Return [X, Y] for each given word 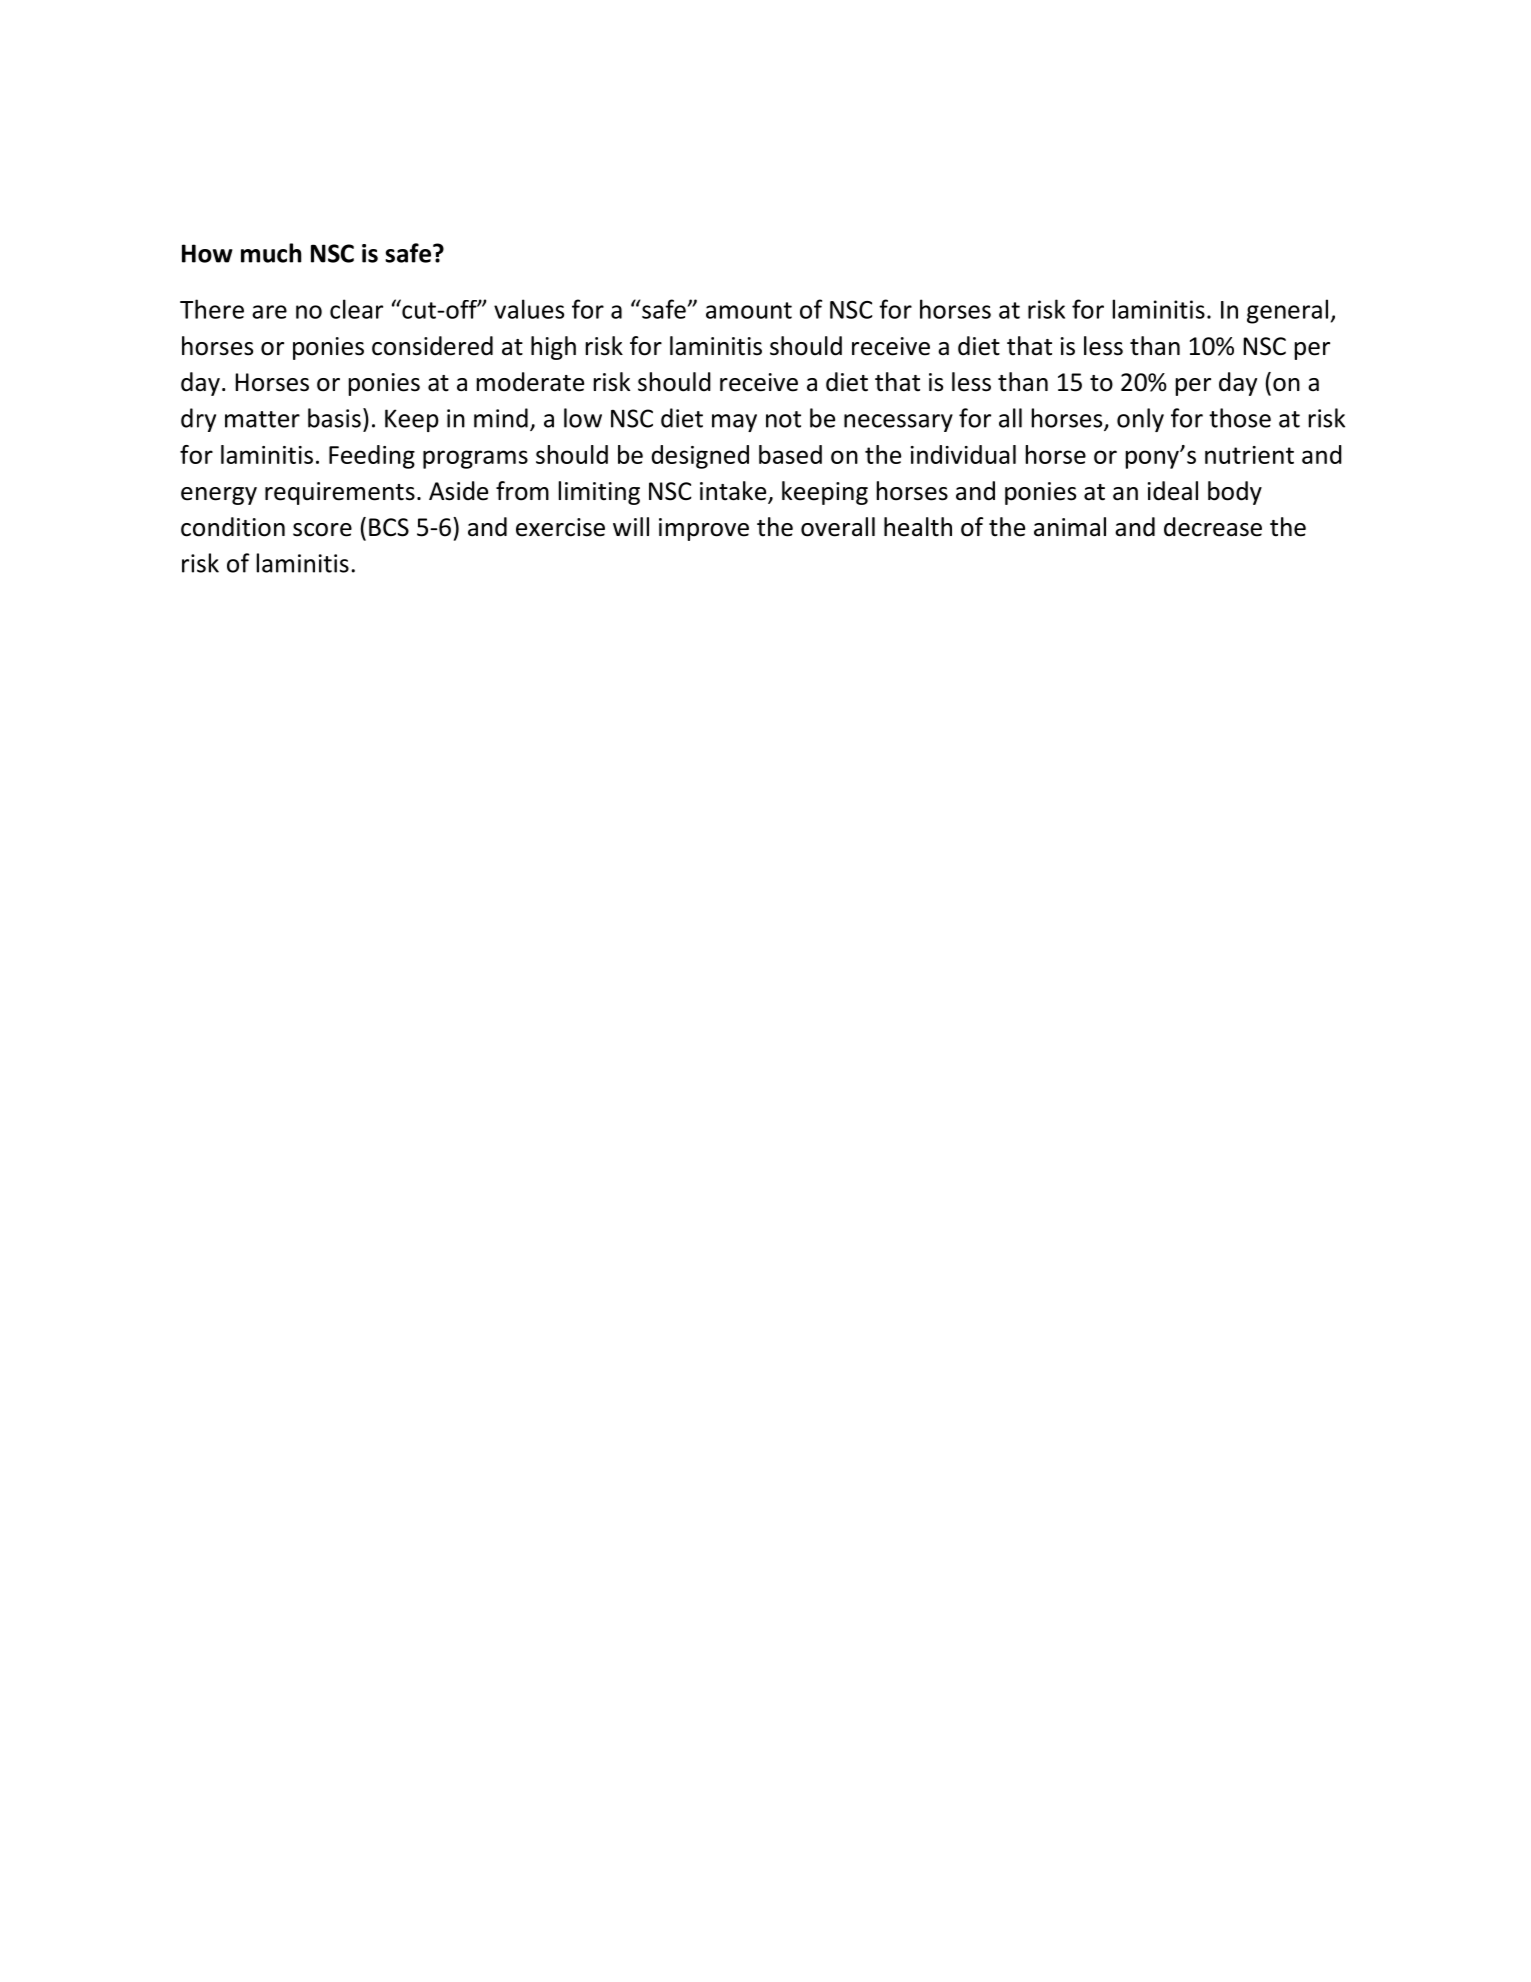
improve [704, 529]
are [269, 312]
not [783, 419]
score [322, 530]
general [1287, 311]
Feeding [372, 457]
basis [334, 418]
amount [749, 310]
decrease [1213, 527]
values [529, 309]
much [271, 253]
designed [700, 457]
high [553, 348]
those [1240, 418]
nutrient [1249, 455]
